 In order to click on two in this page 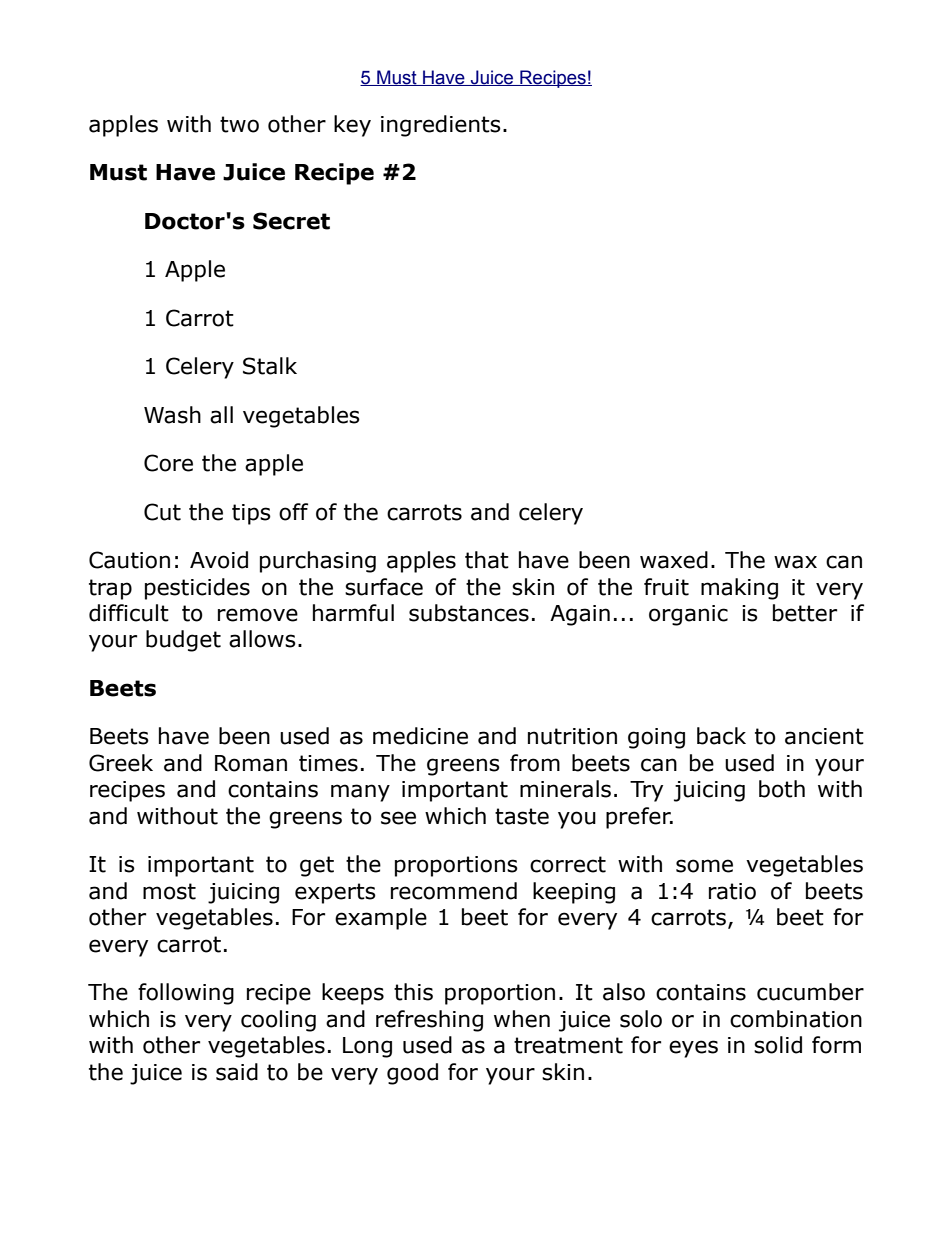, I will do `click(239, 124)`.
